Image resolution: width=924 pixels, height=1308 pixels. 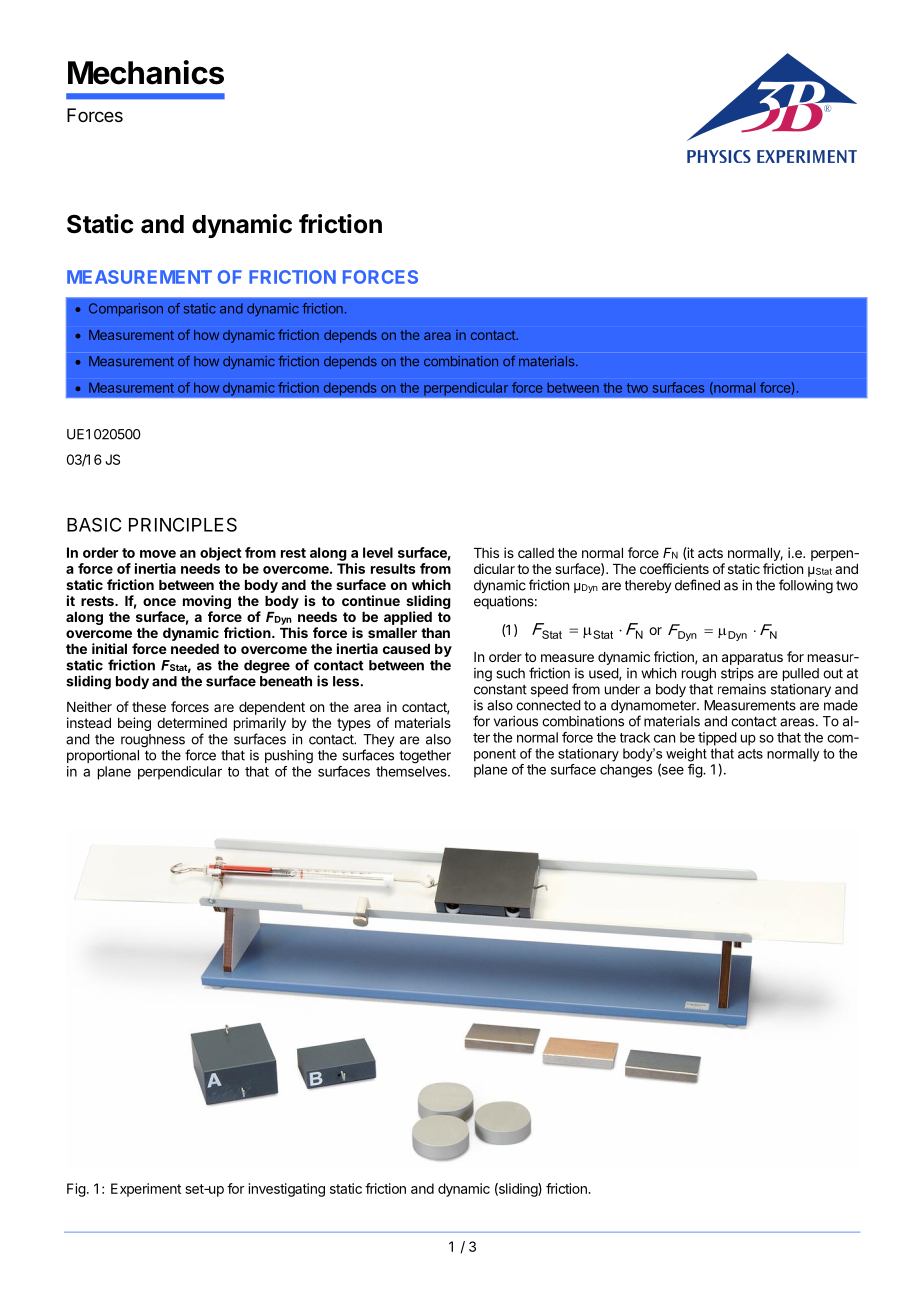 I want to click on Comparison, so click(x=126, y=310).
